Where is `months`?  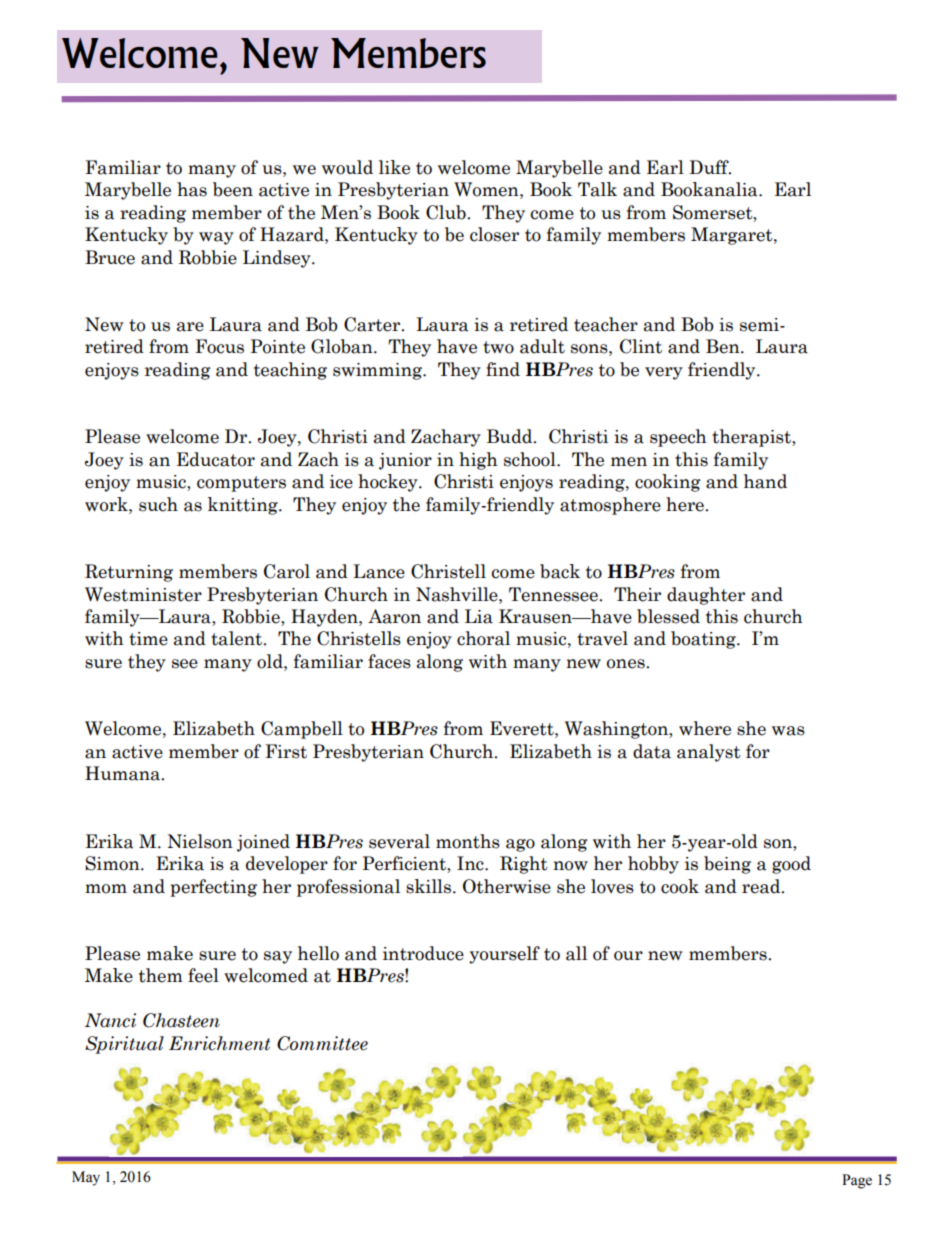 months is located at coordinates (468, 841).
